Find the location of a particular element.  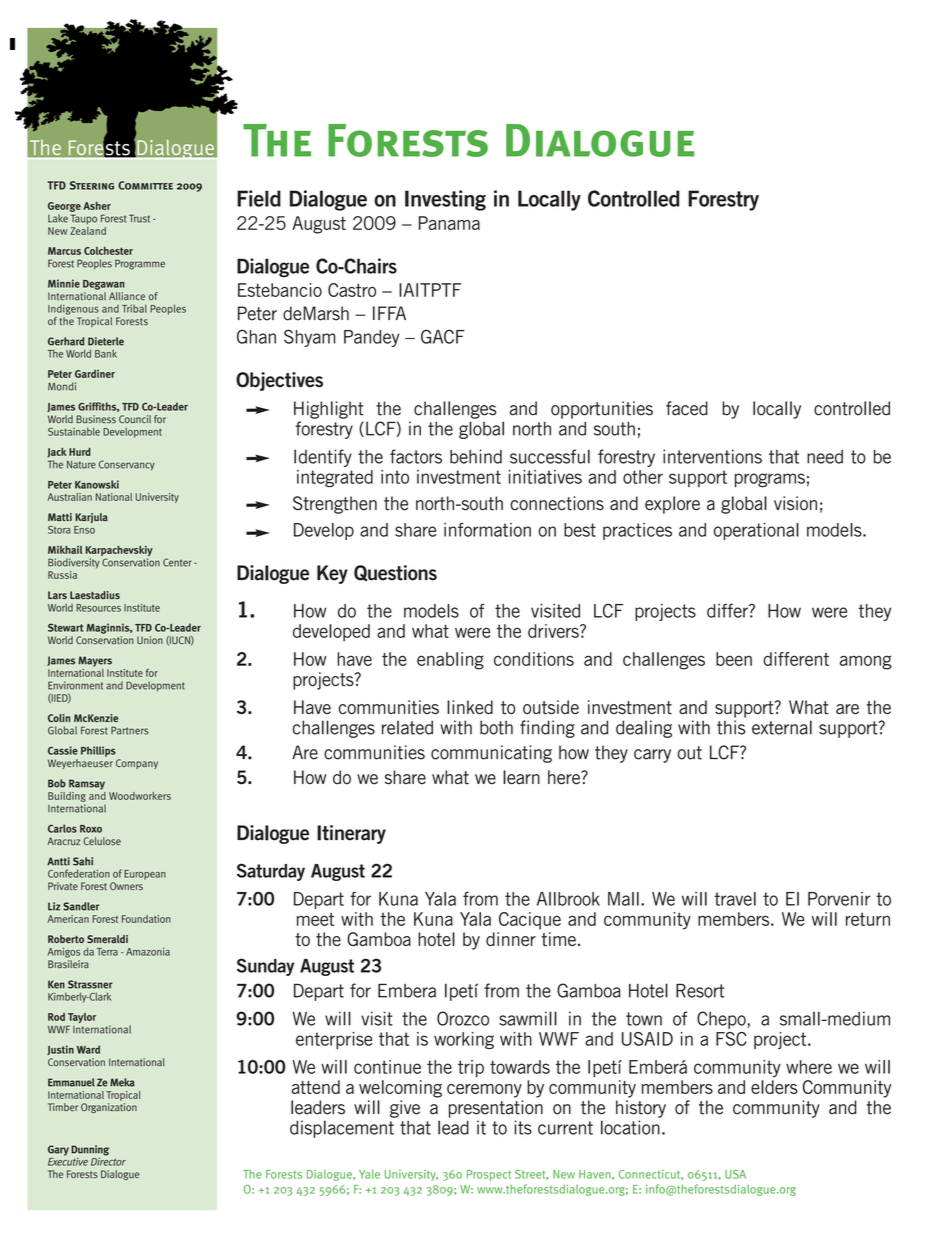

elders is located at coordinates (774, 1087).
